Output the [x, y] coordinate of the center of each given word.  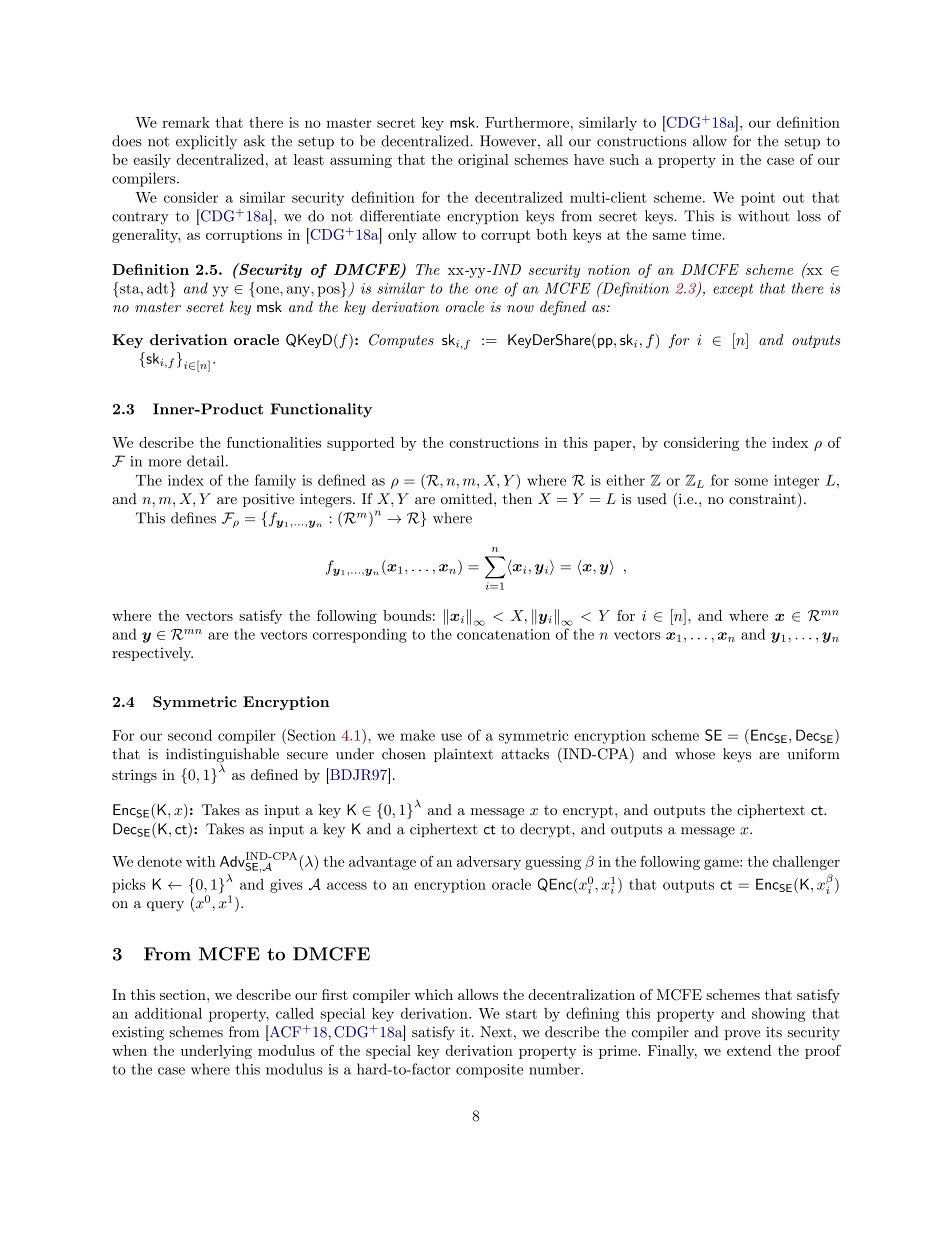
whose [695, 754]
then [517, 498]
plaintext [463, 755]
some [751, 482]
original [483, 161]
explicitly [206, 142]
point [758, 199]
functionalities [274, 442]
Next [496, 1032]
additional [168, 1013]
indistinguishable [222, 756]
